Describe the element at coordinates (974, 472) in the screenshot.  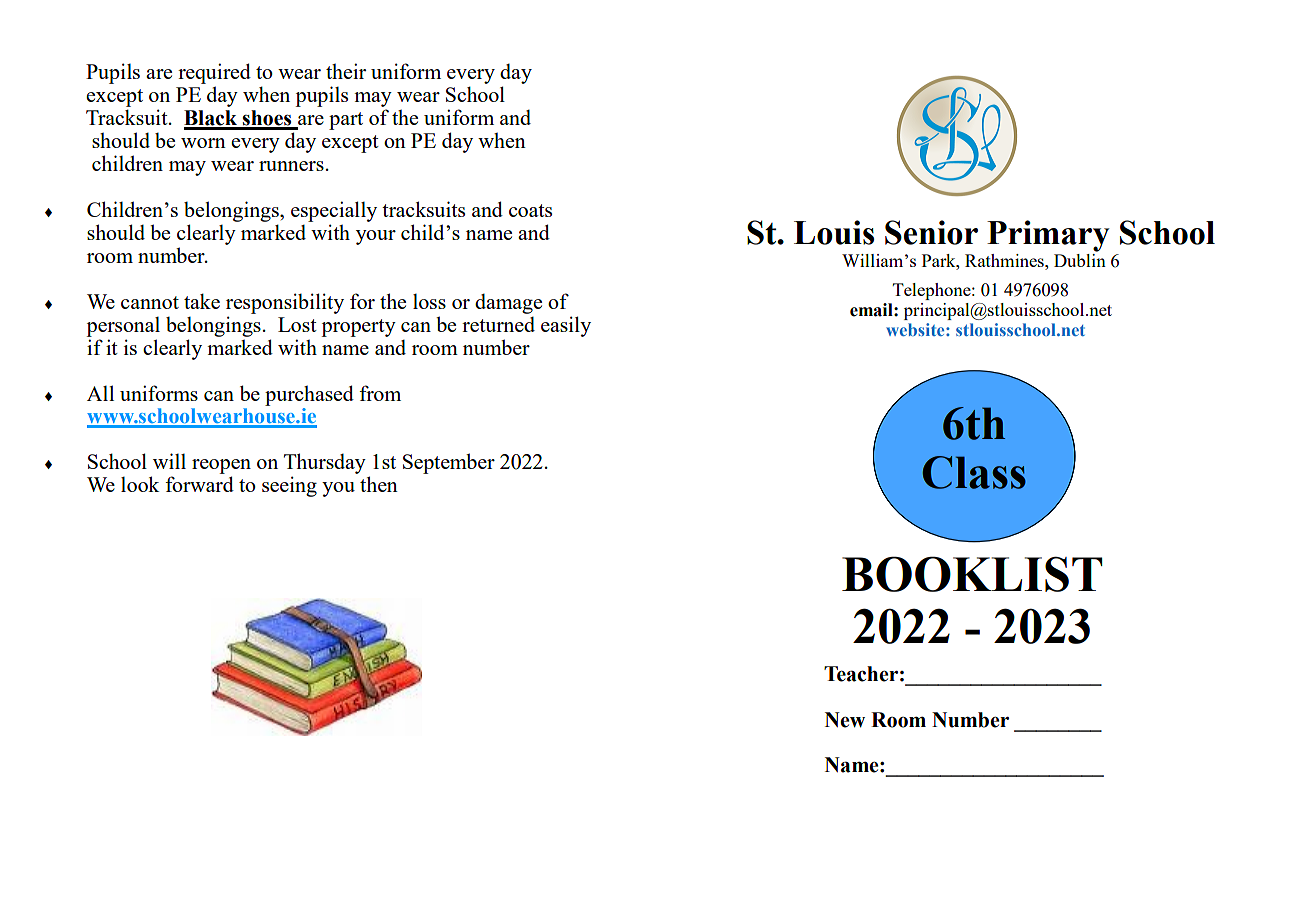
I see `Class` at that location.
